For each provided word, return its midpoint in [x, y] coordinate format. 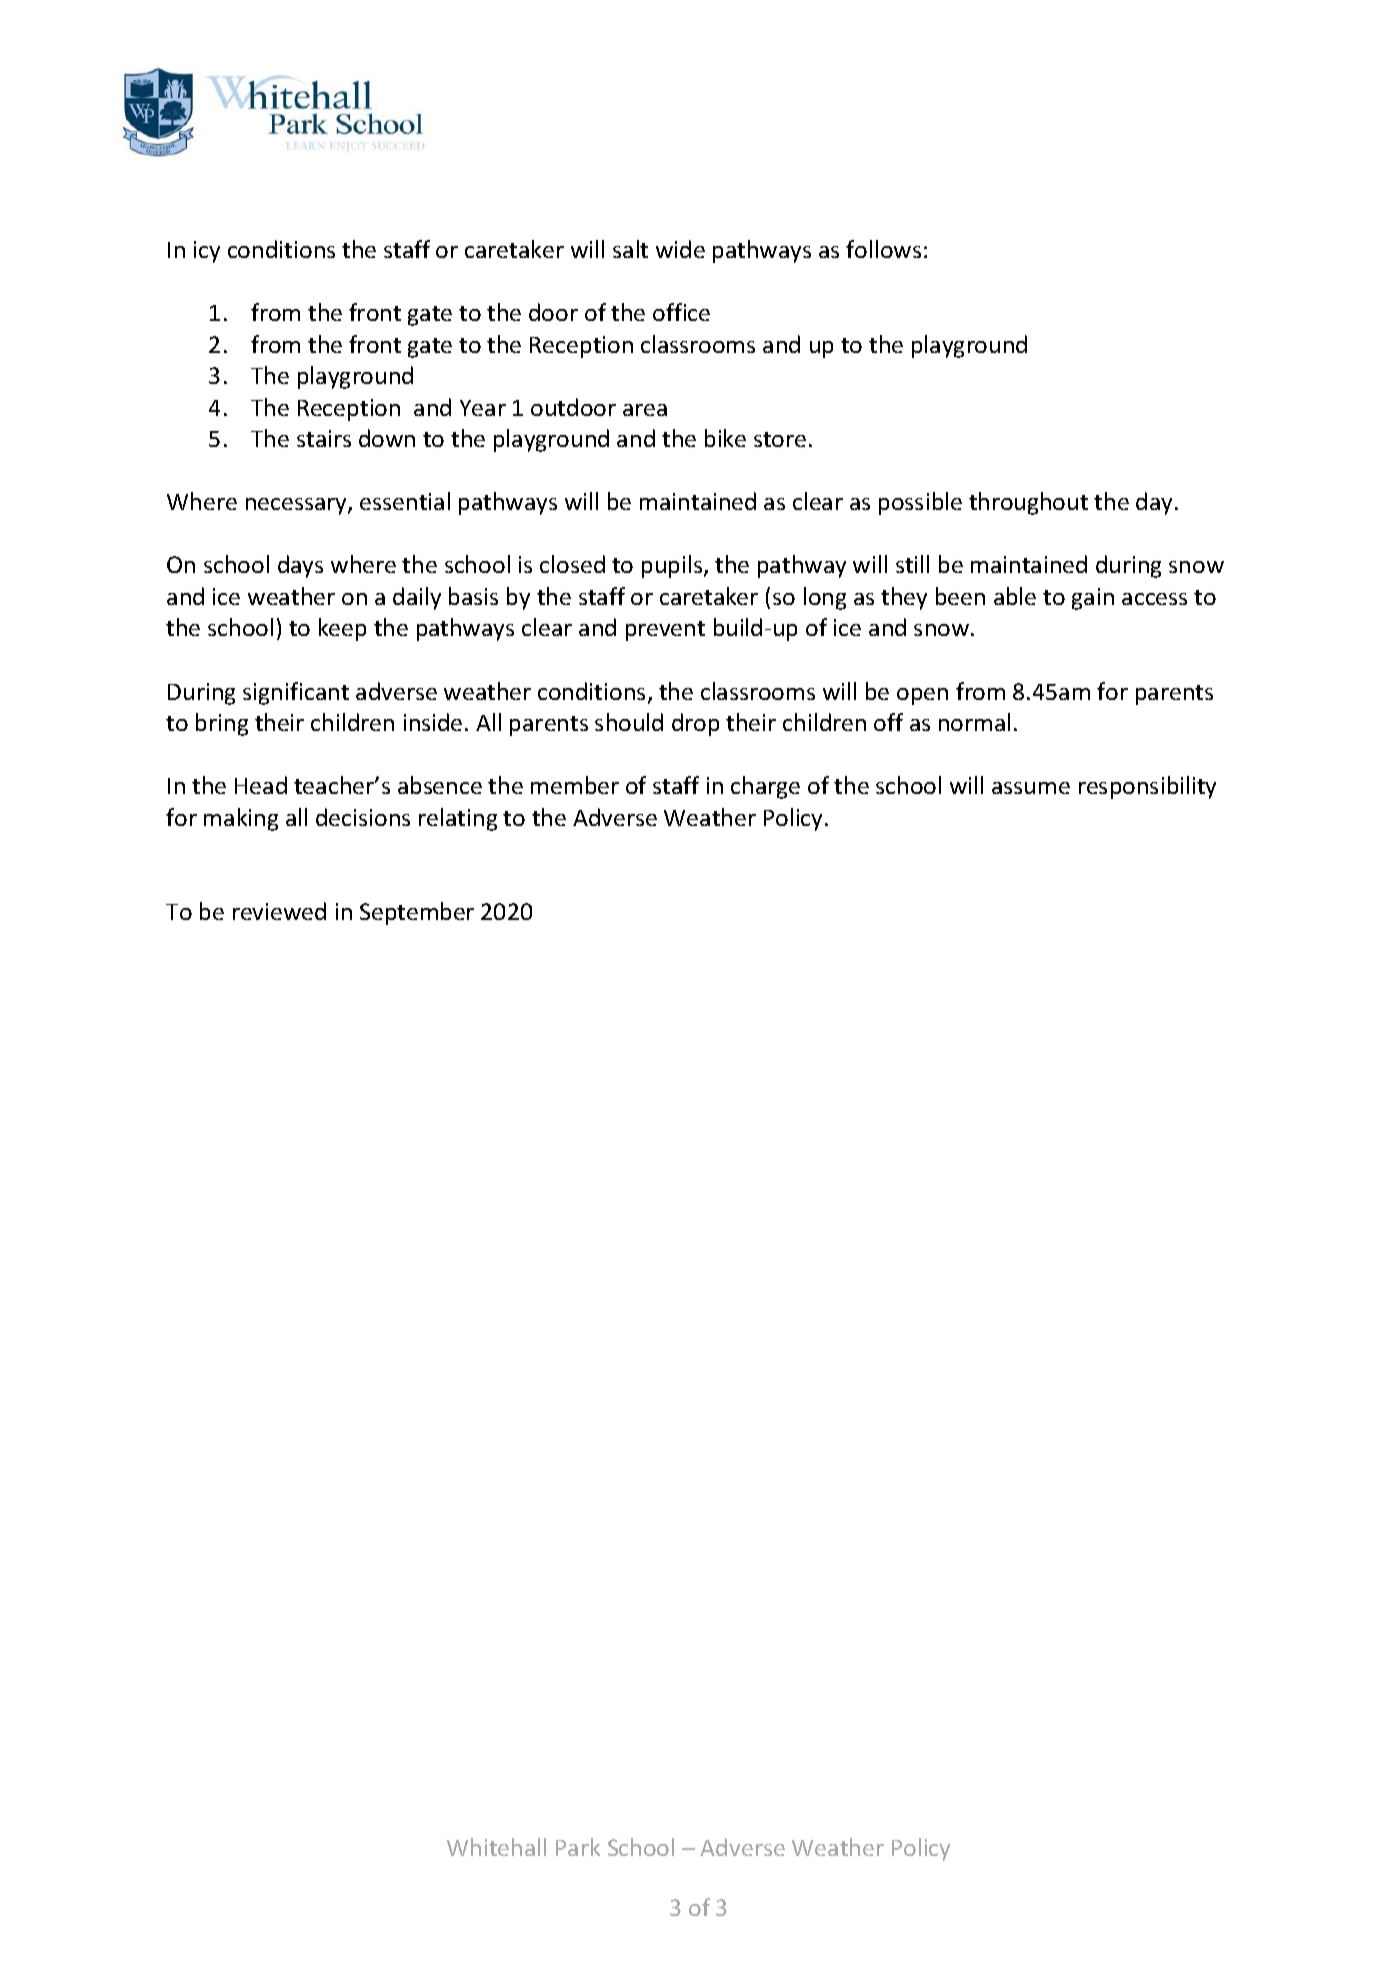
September [417, 913]
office [681, 312]
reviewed [279, 911]
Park [578, 1847]
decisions [363, 817]
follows [883, 249]
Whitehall [496, 1847]
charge [765, 787]
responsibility [1147, 787]
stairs [324, 438]
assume [1031, 788]
